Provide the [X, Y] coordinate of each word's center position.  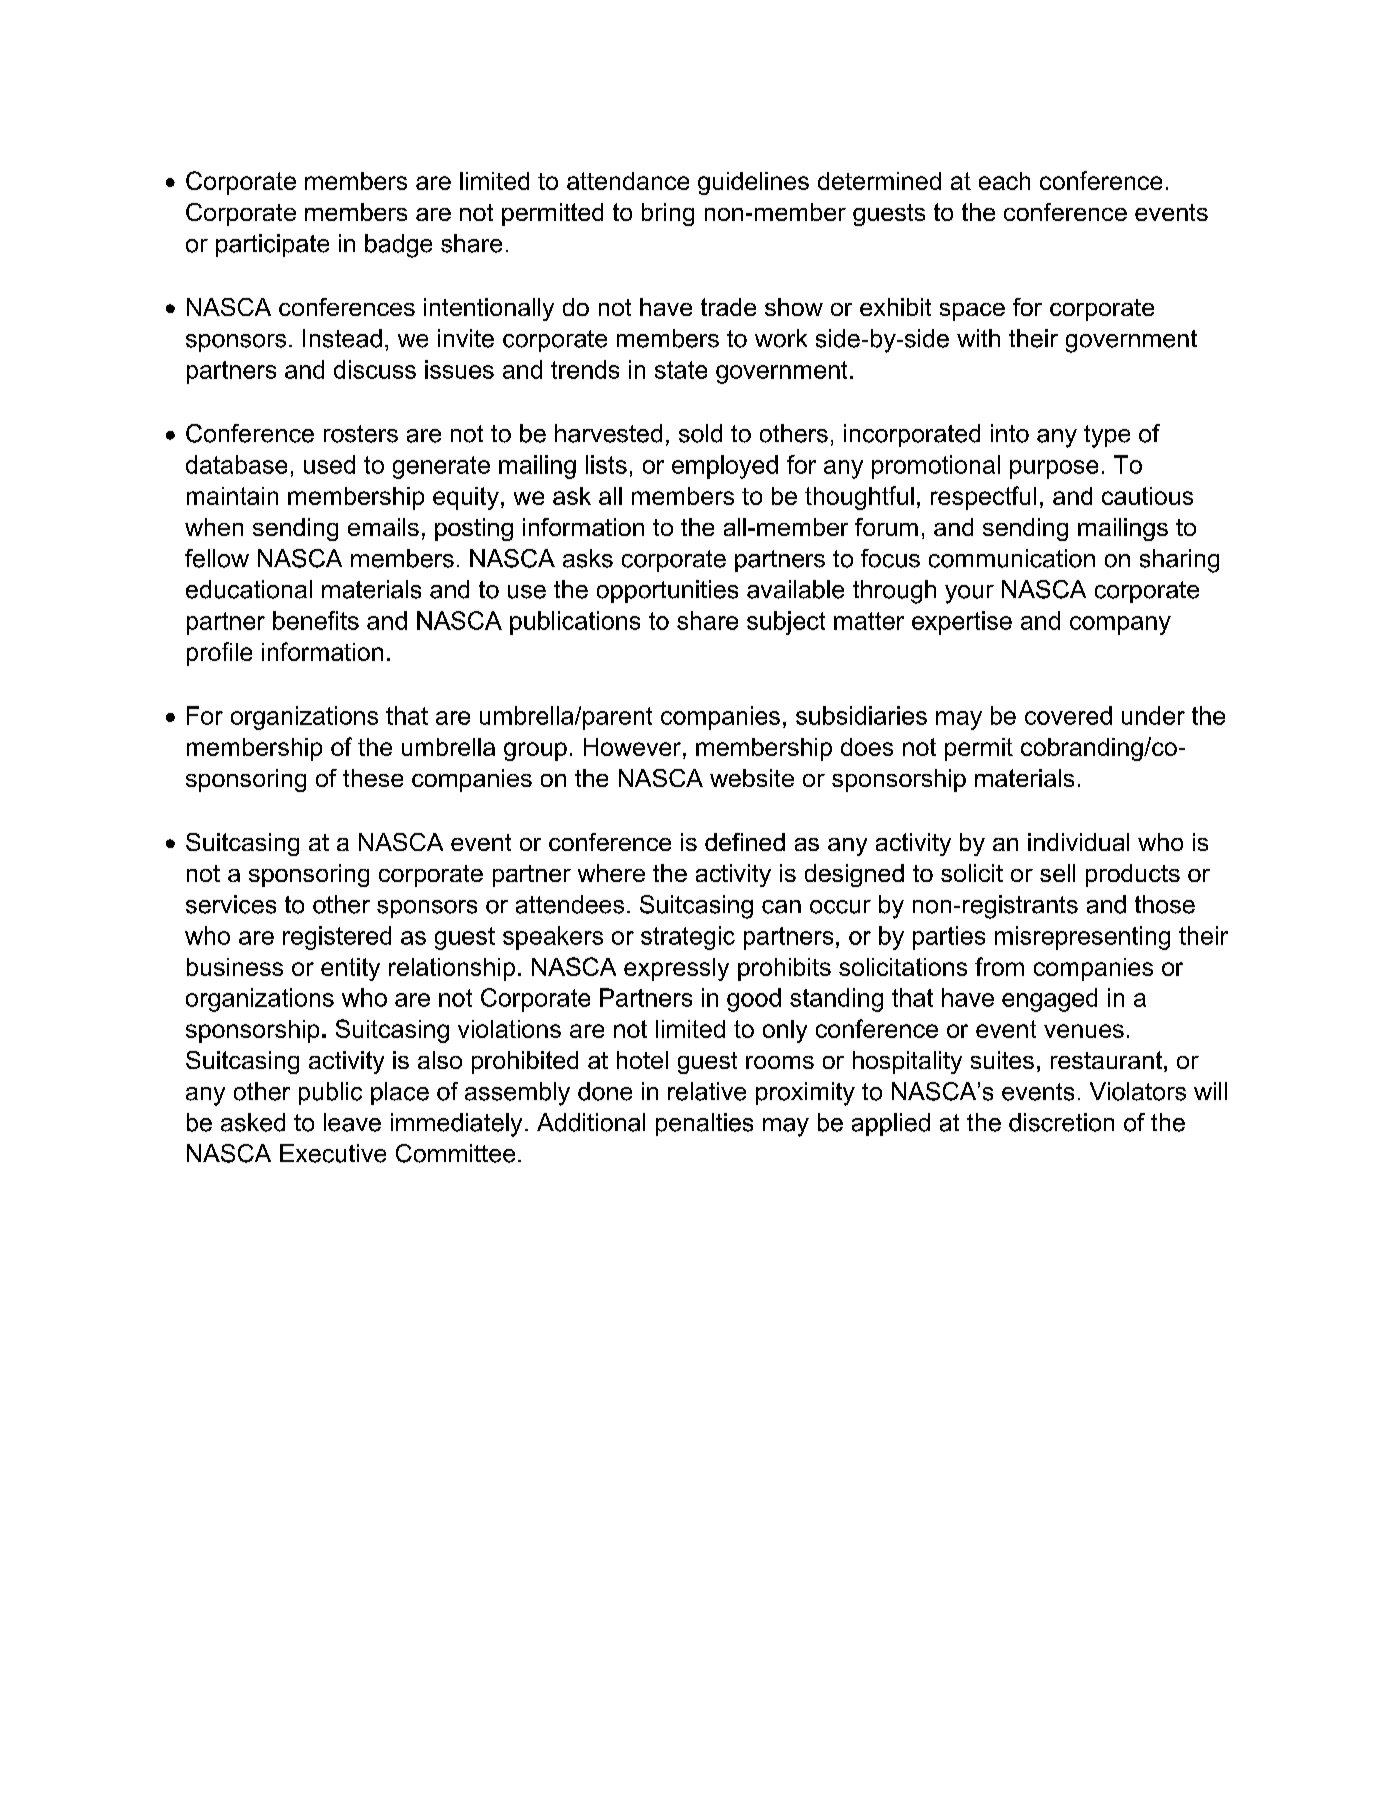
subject [786, 623]
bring [668, 214]
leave [352, 1122]
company [1120, 625]
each [1004, 181]
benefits [316, 620]
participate [272, 245]
